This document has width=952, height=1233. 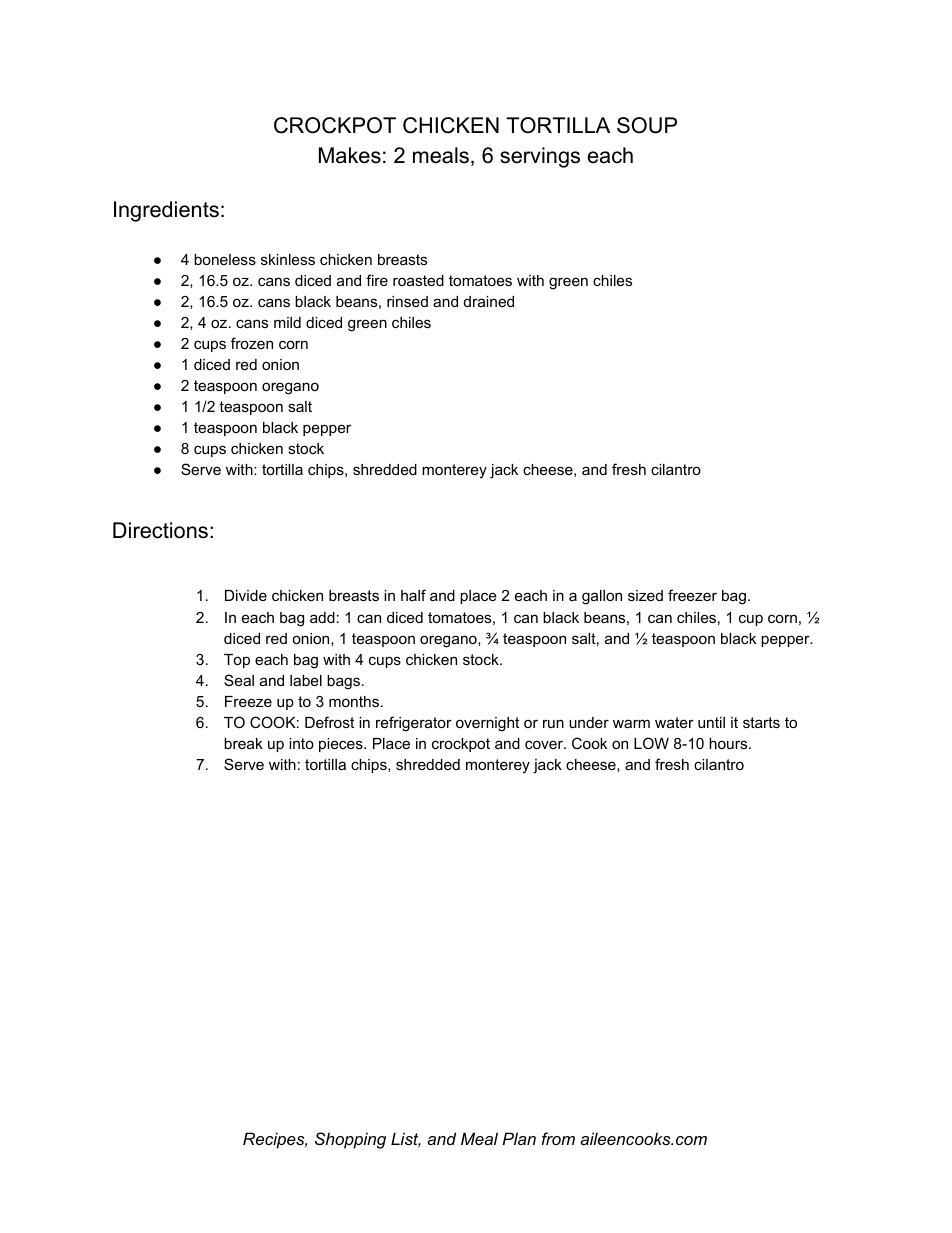 What do you see at coordinates (540, 157) in the document?
I see `servings` at bounding box center [540, 157].
